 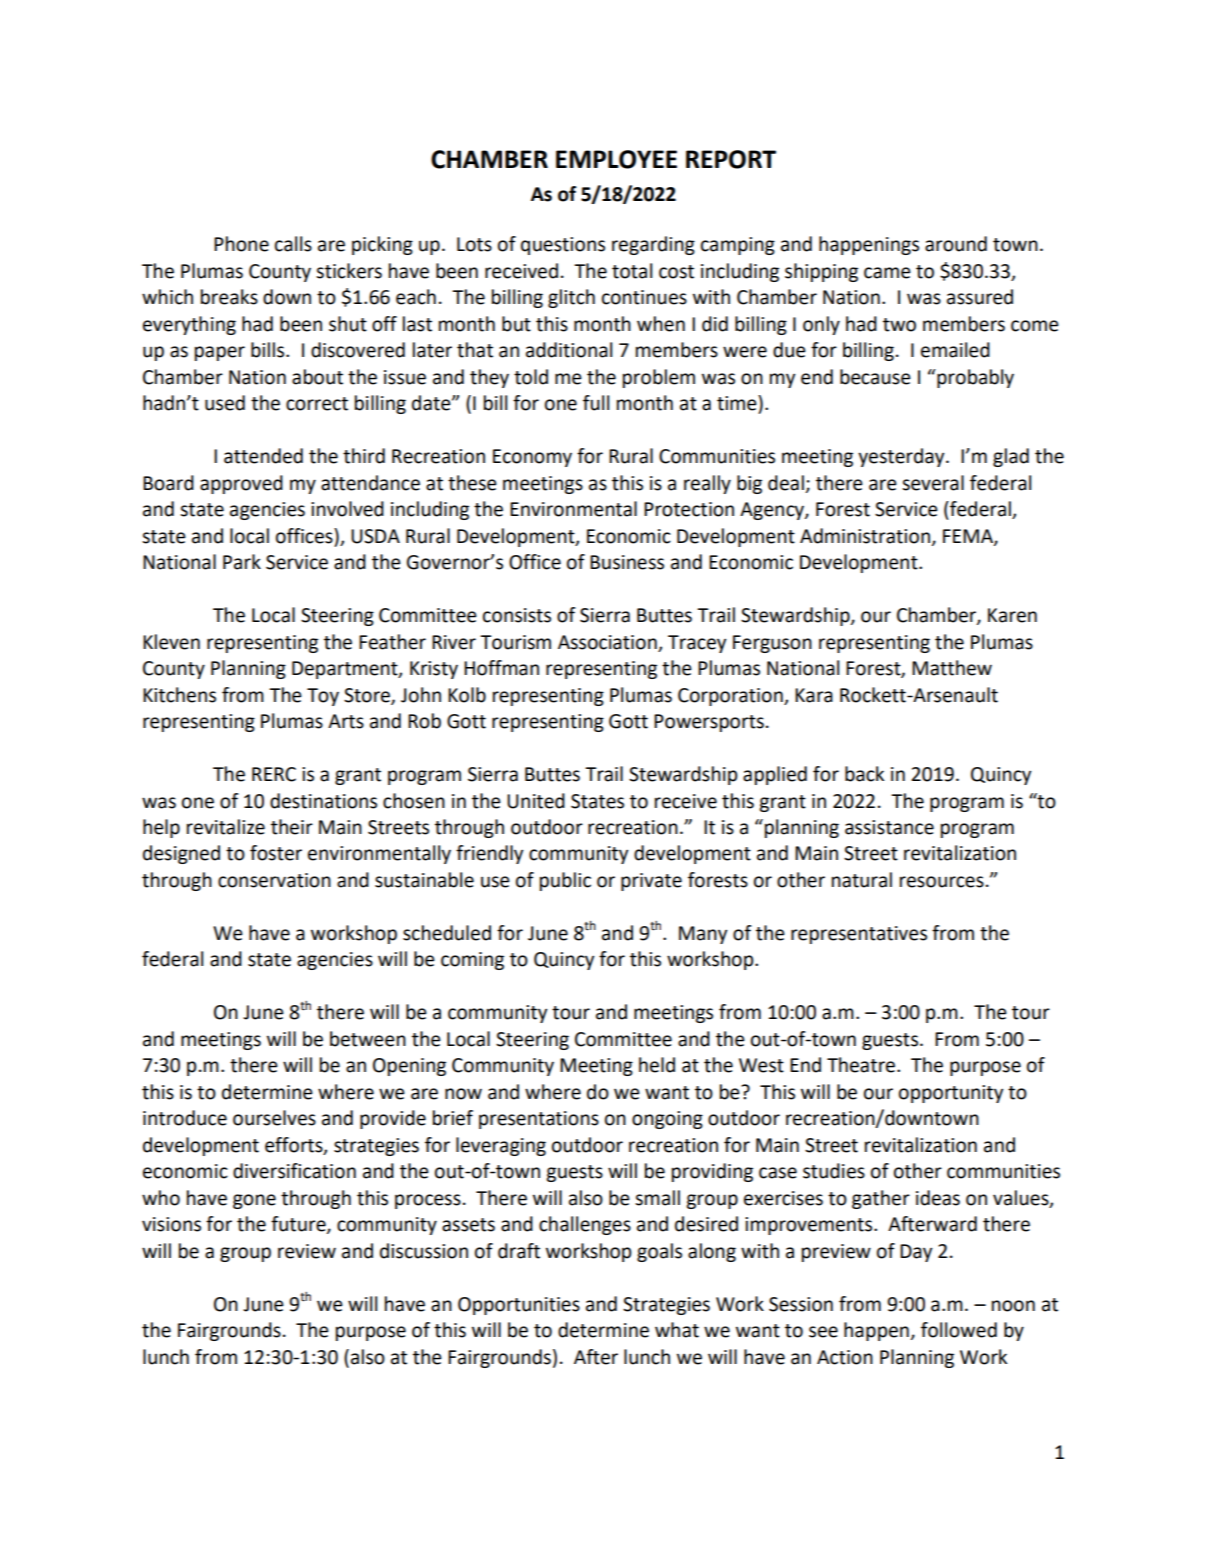 I want to click on EMPLOYEE, so click(x=616, y=159).
